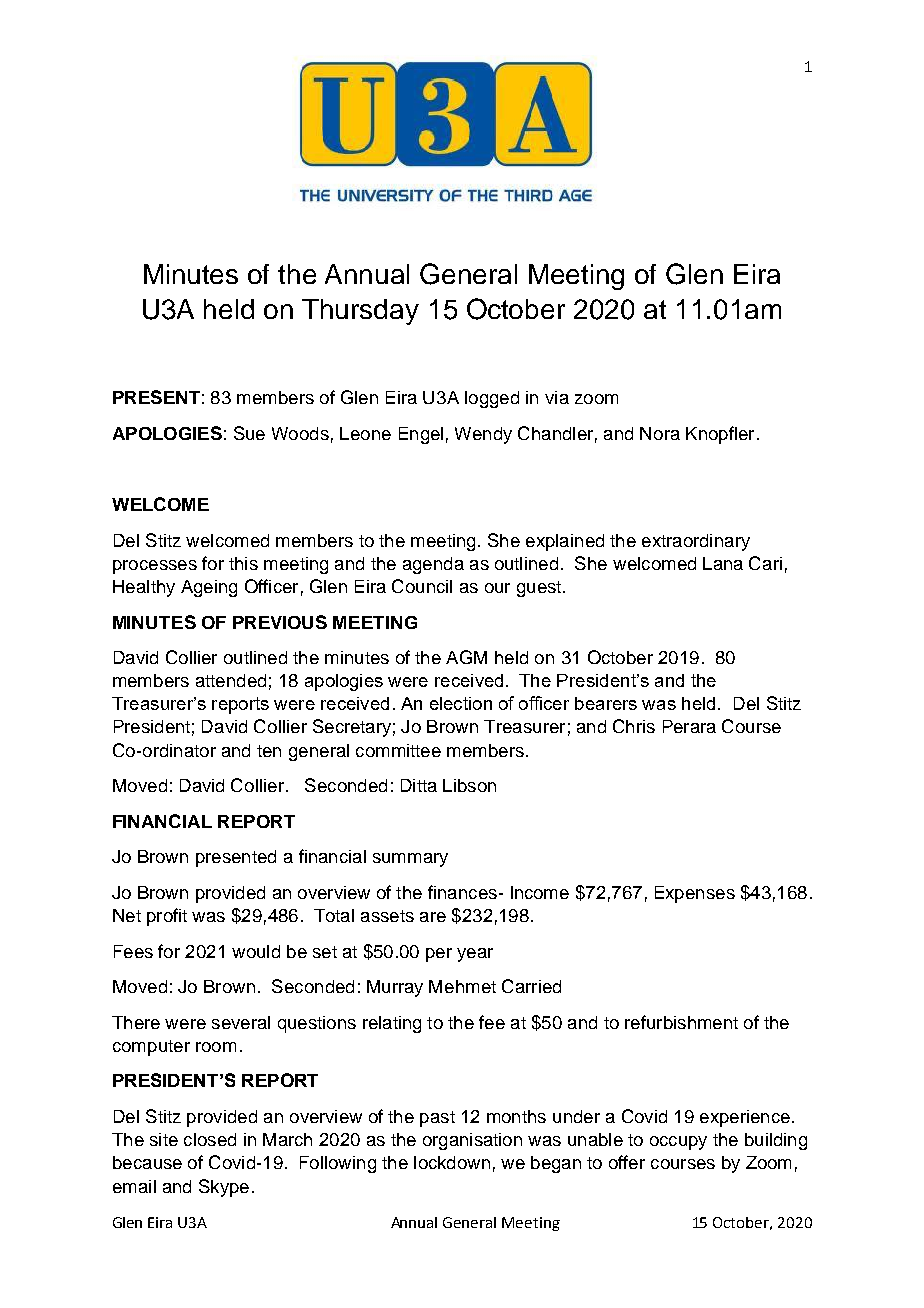 The height and width of the screenshot is (1308, 924). What do you see at coordinates (249, 433) in the screenshot?
I see `Sue` at bounding box center [249, 433].
